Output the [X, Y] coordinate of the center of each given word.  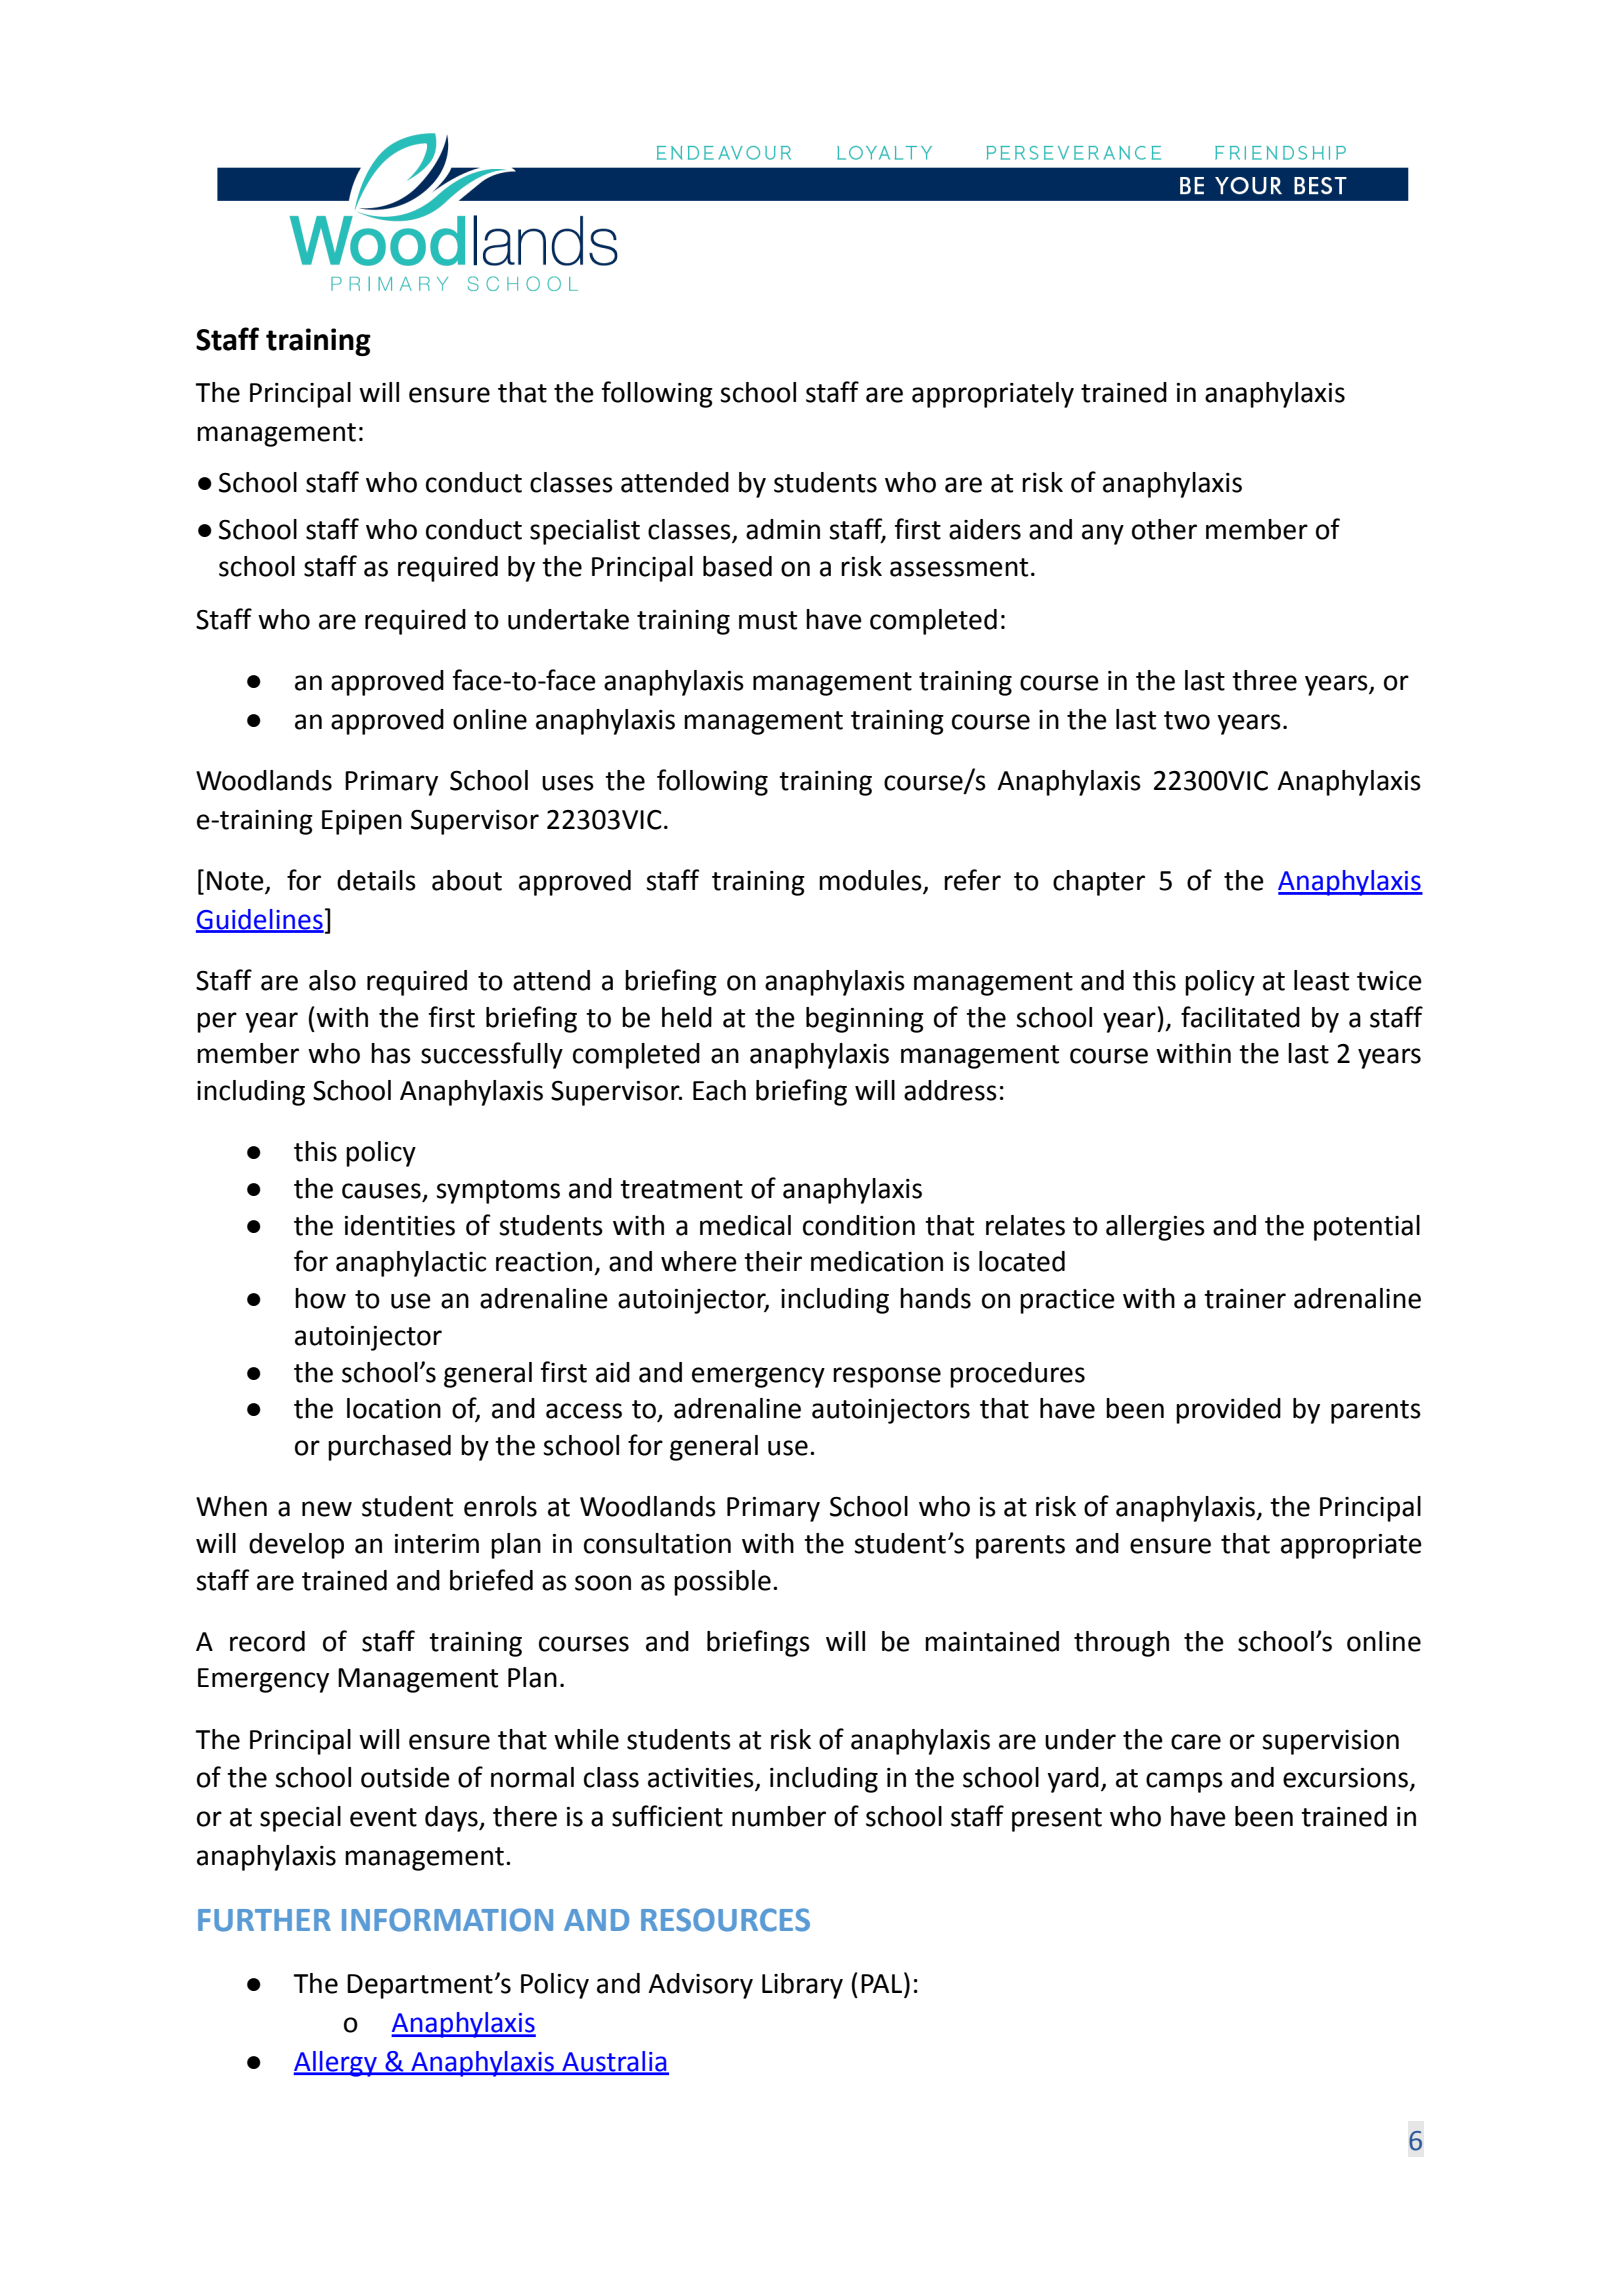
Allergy [336, 2064]
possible [722, 1583]
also [332, 980]
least [1321, 980]
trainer [1245, 1299]
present [1057, 1820]
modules [871, 881]
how [320, 1298]
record [267, 1641]
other [1164, 529]
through [1121, 1644]
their [773, 1261]
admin [783, 529]
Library [802, 1986]
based [737, 566]
